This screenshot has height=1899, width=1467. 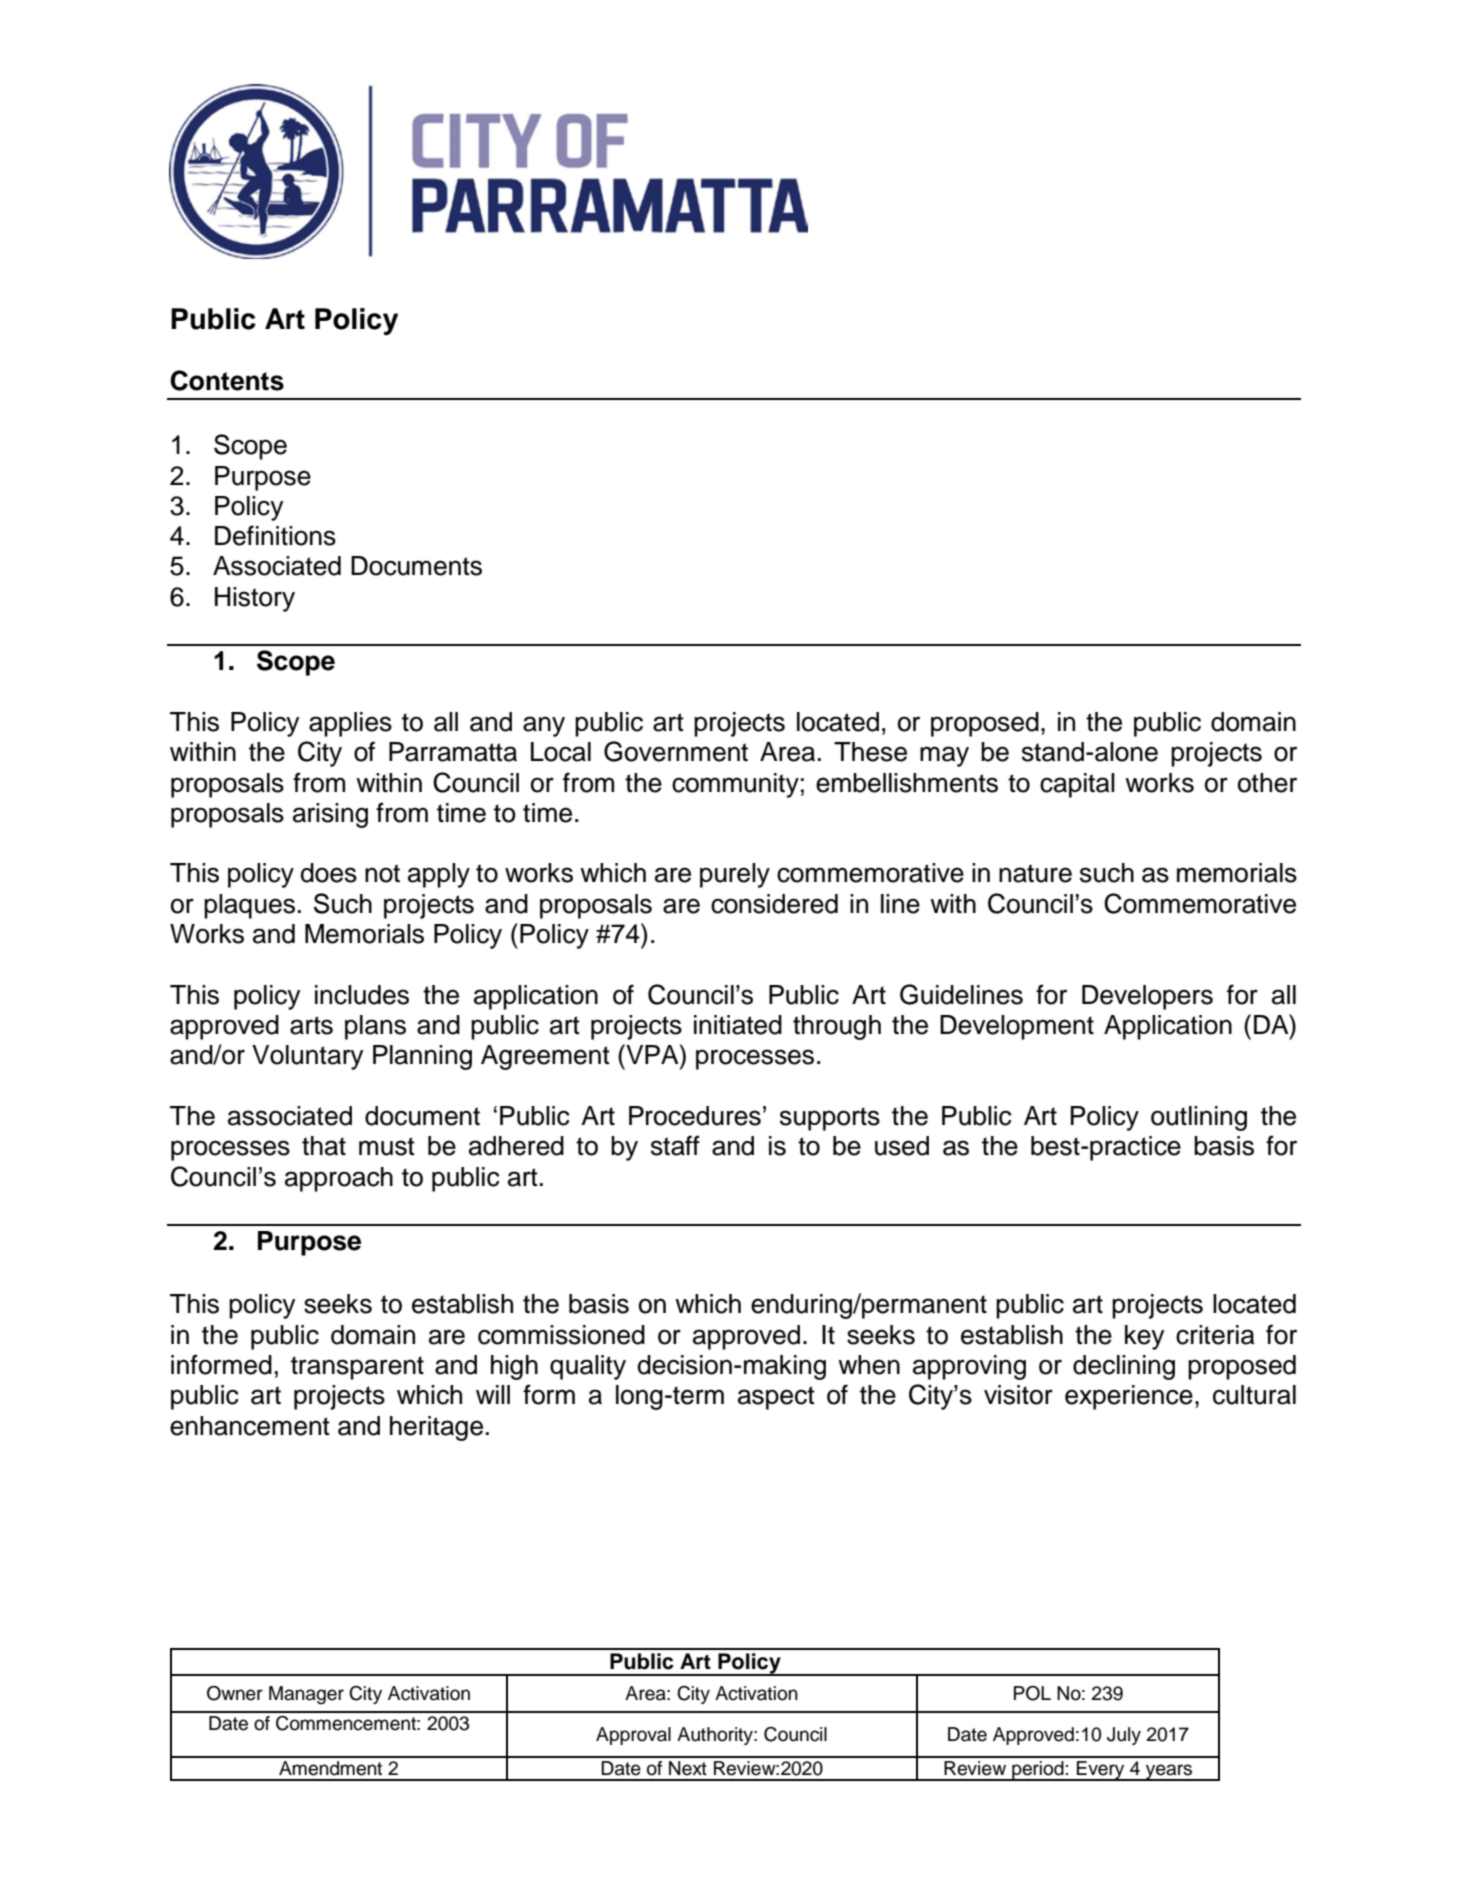 What do you see at coordinates (944, 756) in the screenshot?
I see `may` at bounding box center [944, 756].
